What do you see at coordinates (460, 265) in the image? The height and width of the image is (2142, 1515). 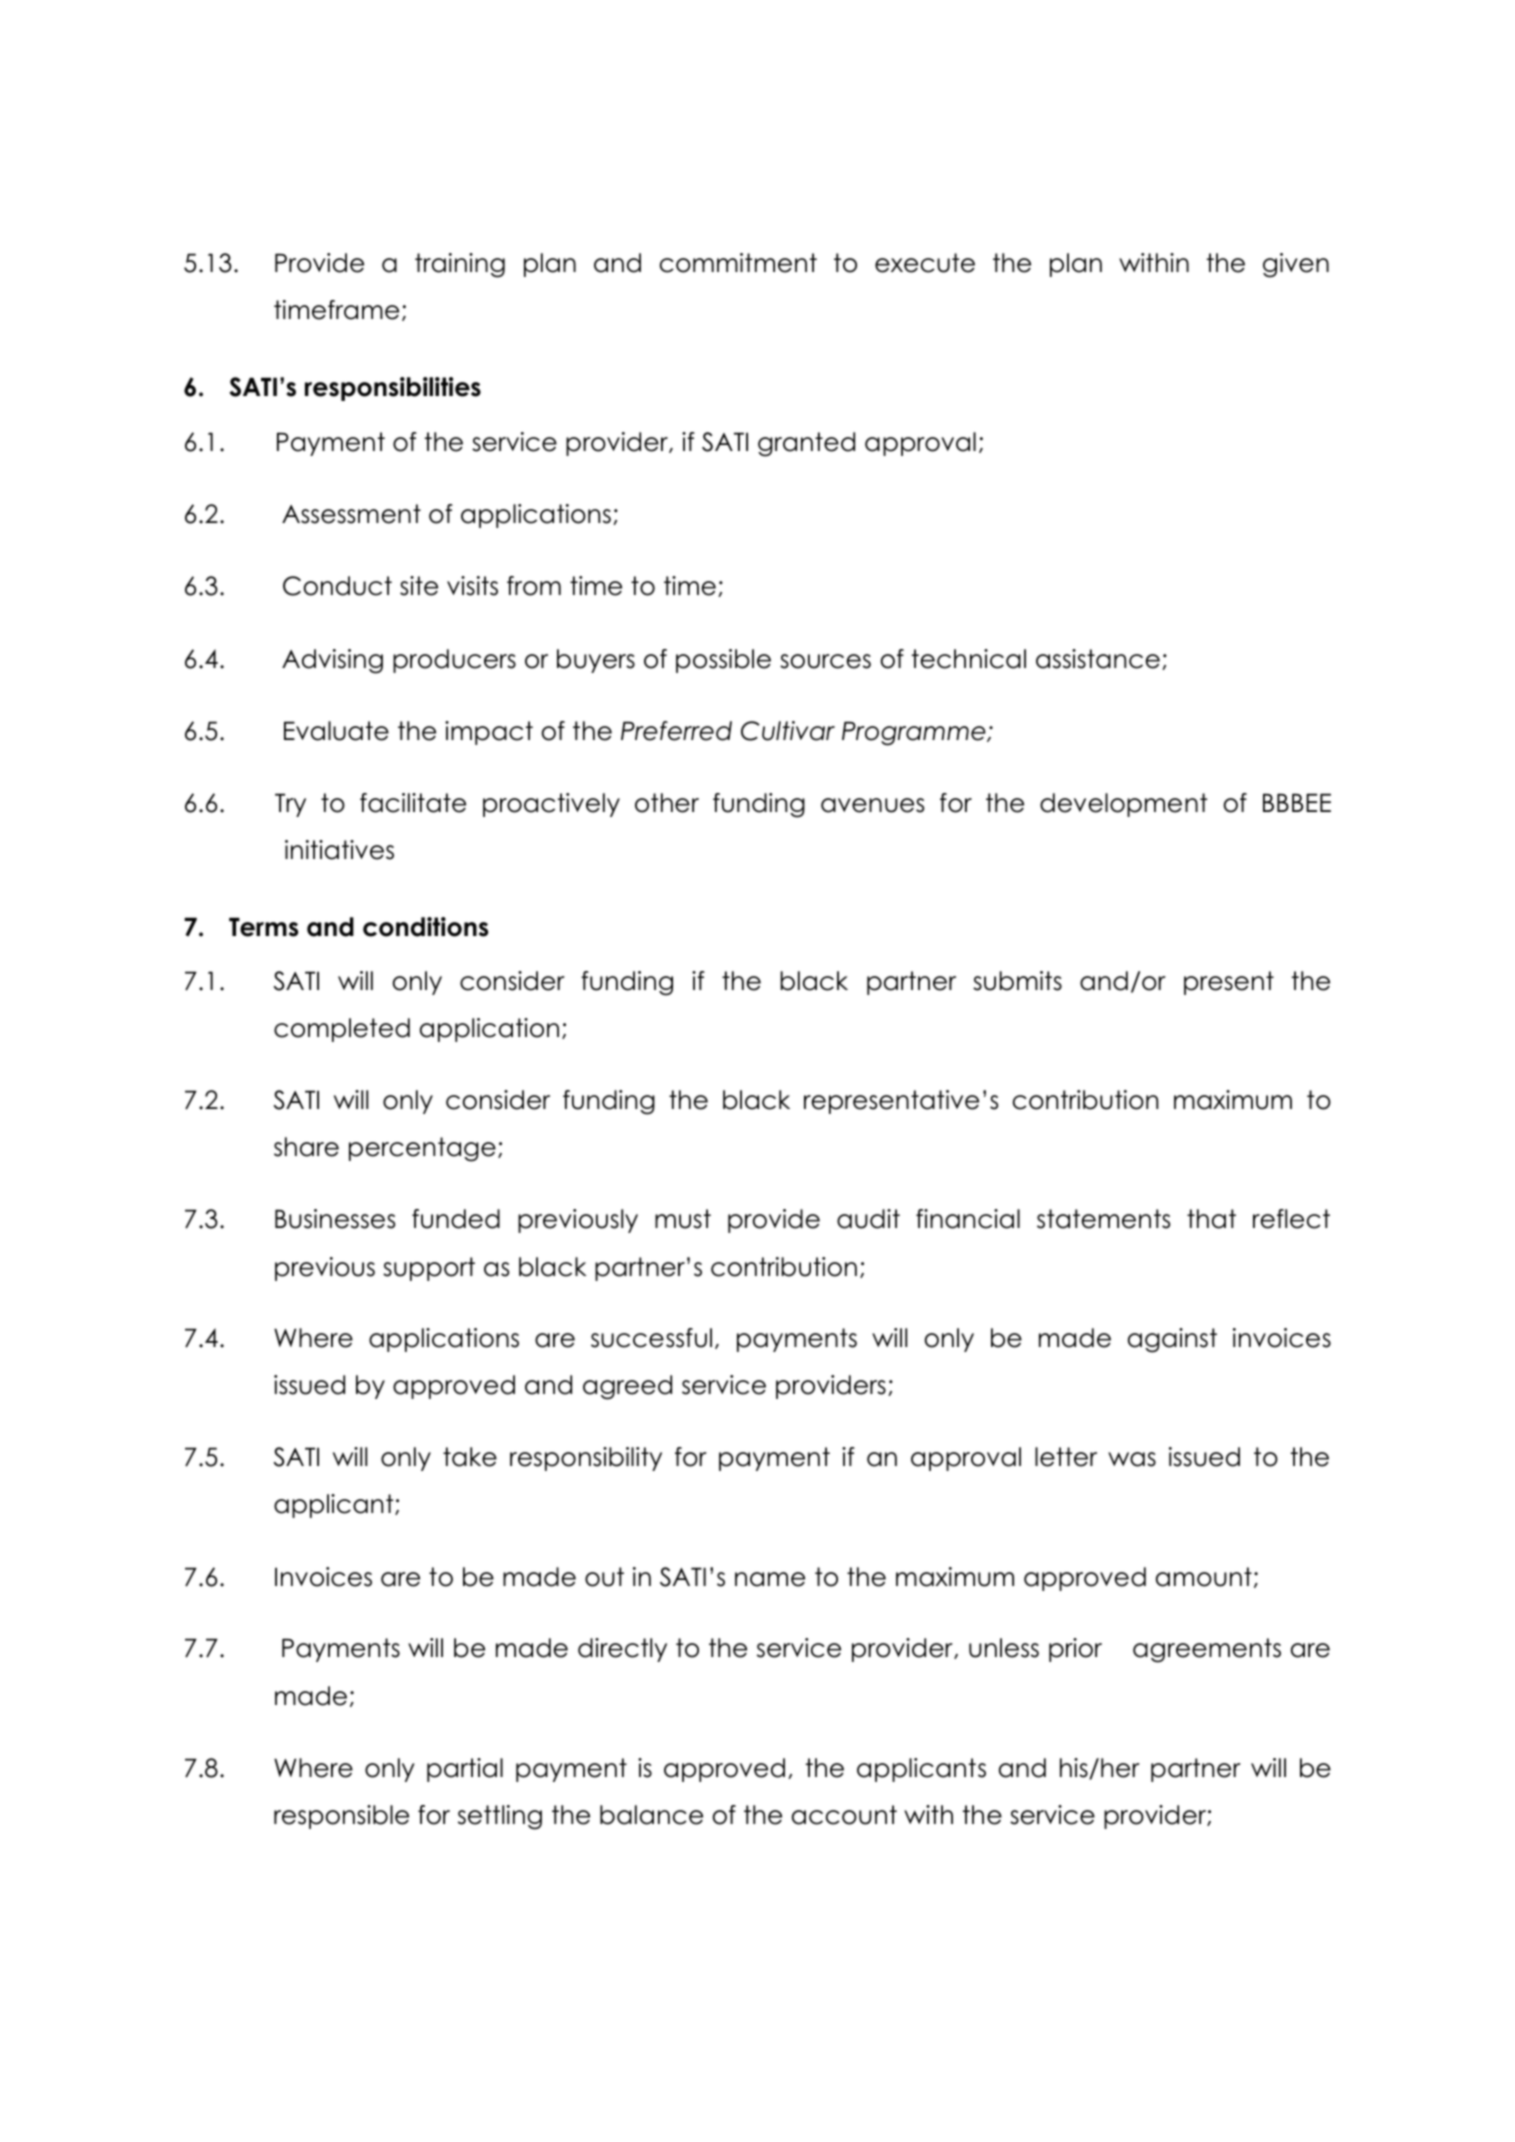 I see `training` at bounding box center [460, 265].
